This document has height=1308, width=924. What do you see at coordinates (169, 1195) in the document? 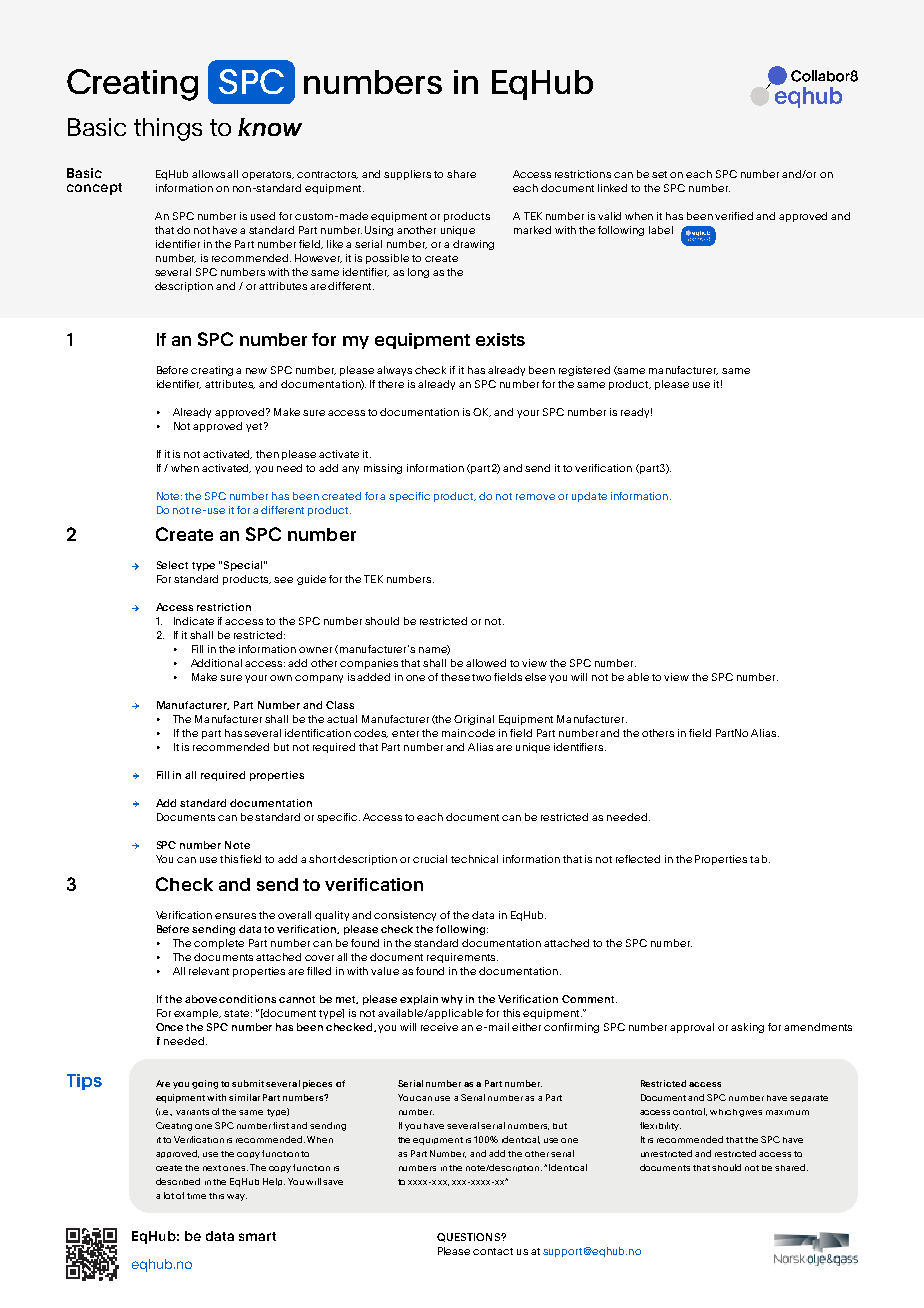
I see `lot` at bounding box center [169, 1195].
